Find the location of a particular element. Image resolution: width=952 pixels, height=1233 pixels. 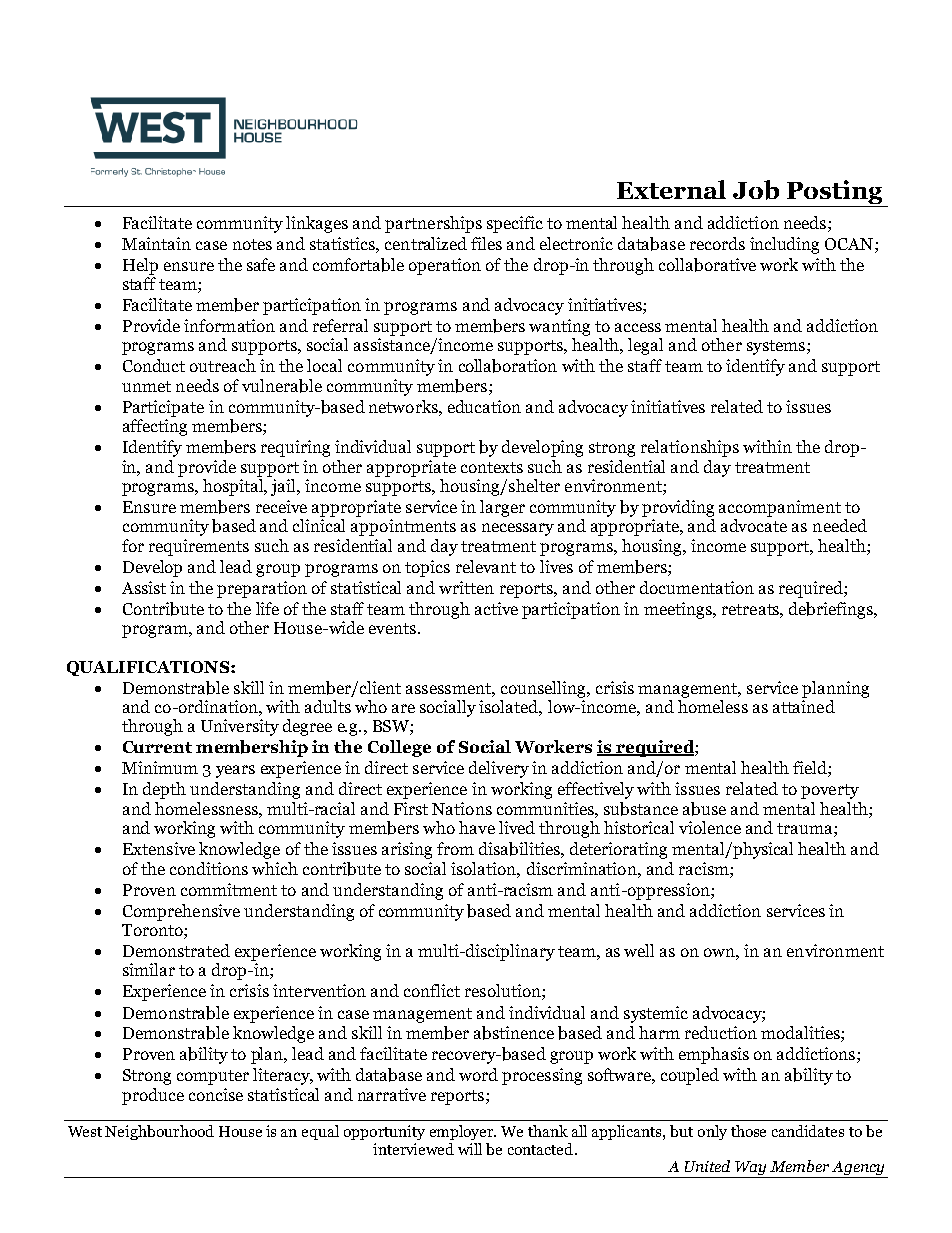

Maintain is located at coordinates (156, 243).
